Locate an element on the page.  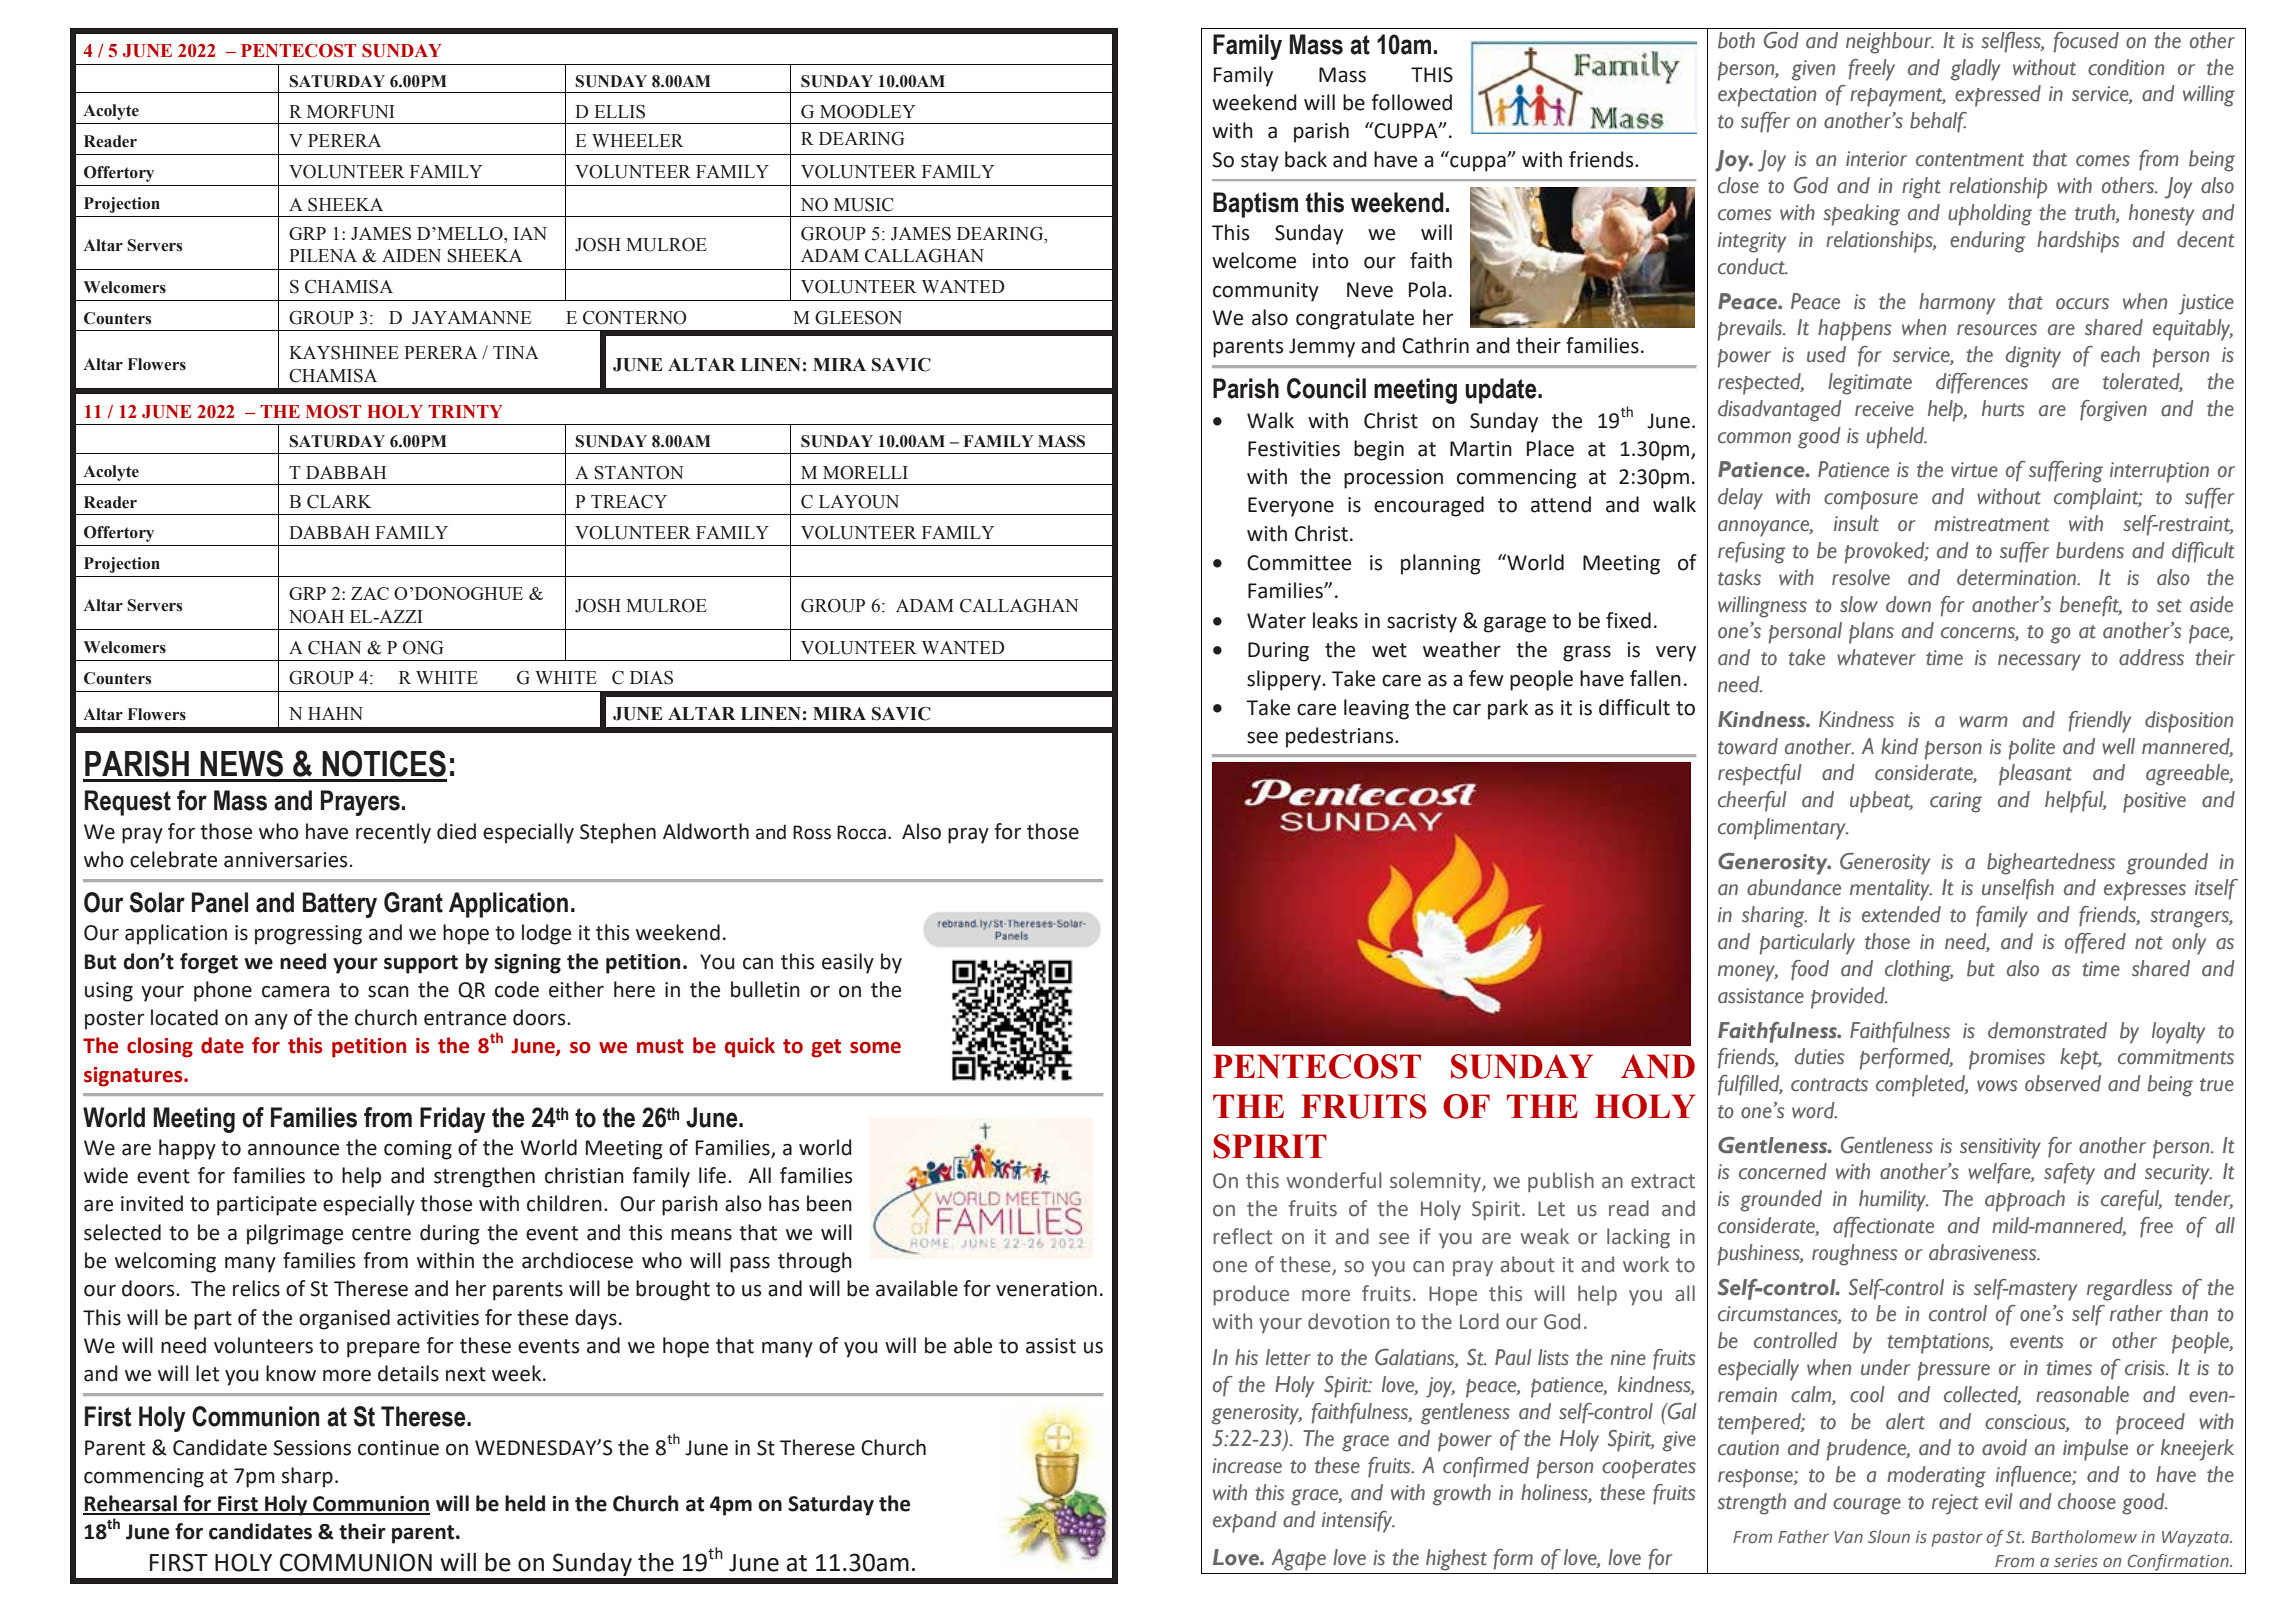
expressed is located at coordinates (1998, 96).
